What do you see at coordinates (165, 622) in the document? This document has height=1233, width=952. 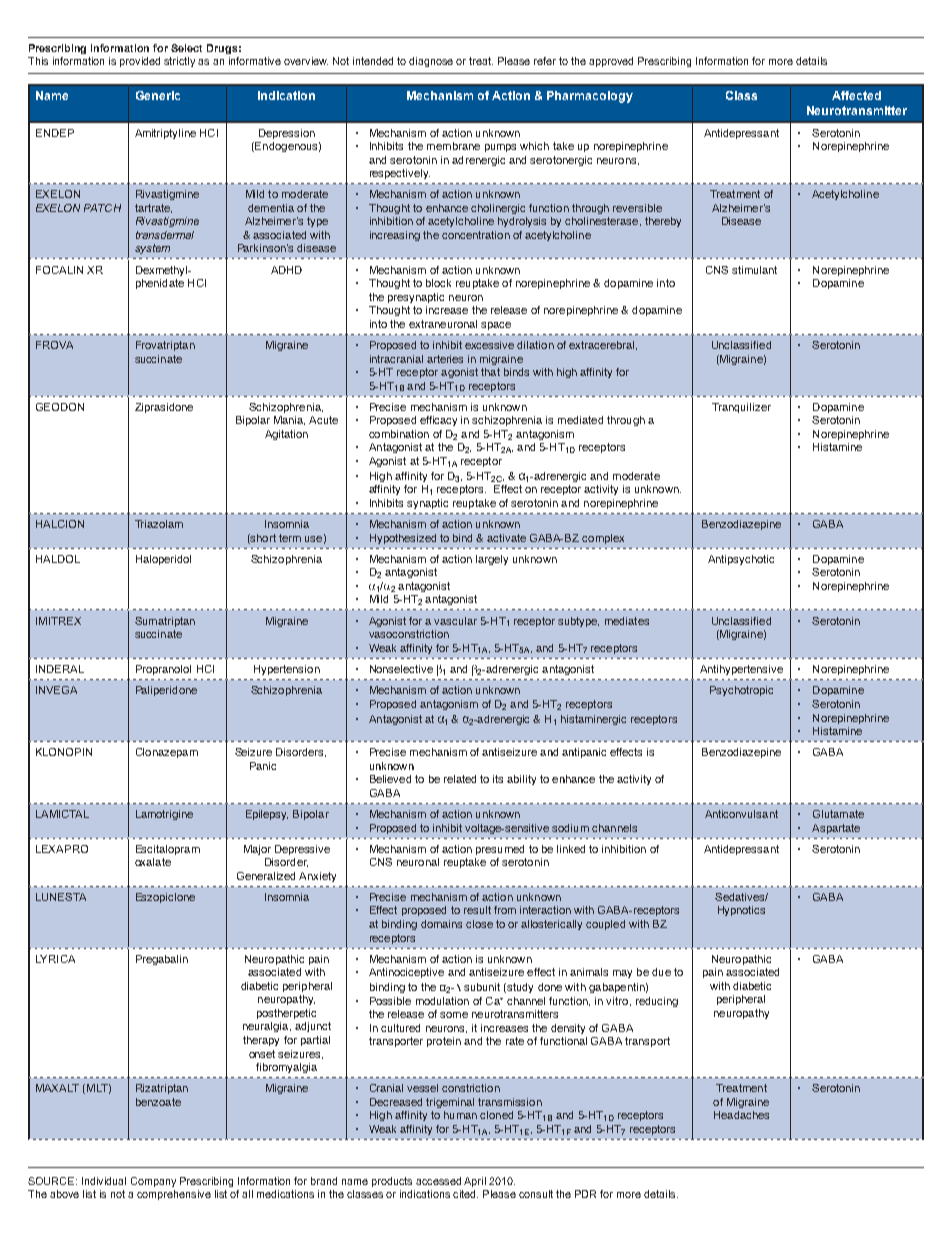 I see `Sumatriptan` at bounding box center [165, 622].
